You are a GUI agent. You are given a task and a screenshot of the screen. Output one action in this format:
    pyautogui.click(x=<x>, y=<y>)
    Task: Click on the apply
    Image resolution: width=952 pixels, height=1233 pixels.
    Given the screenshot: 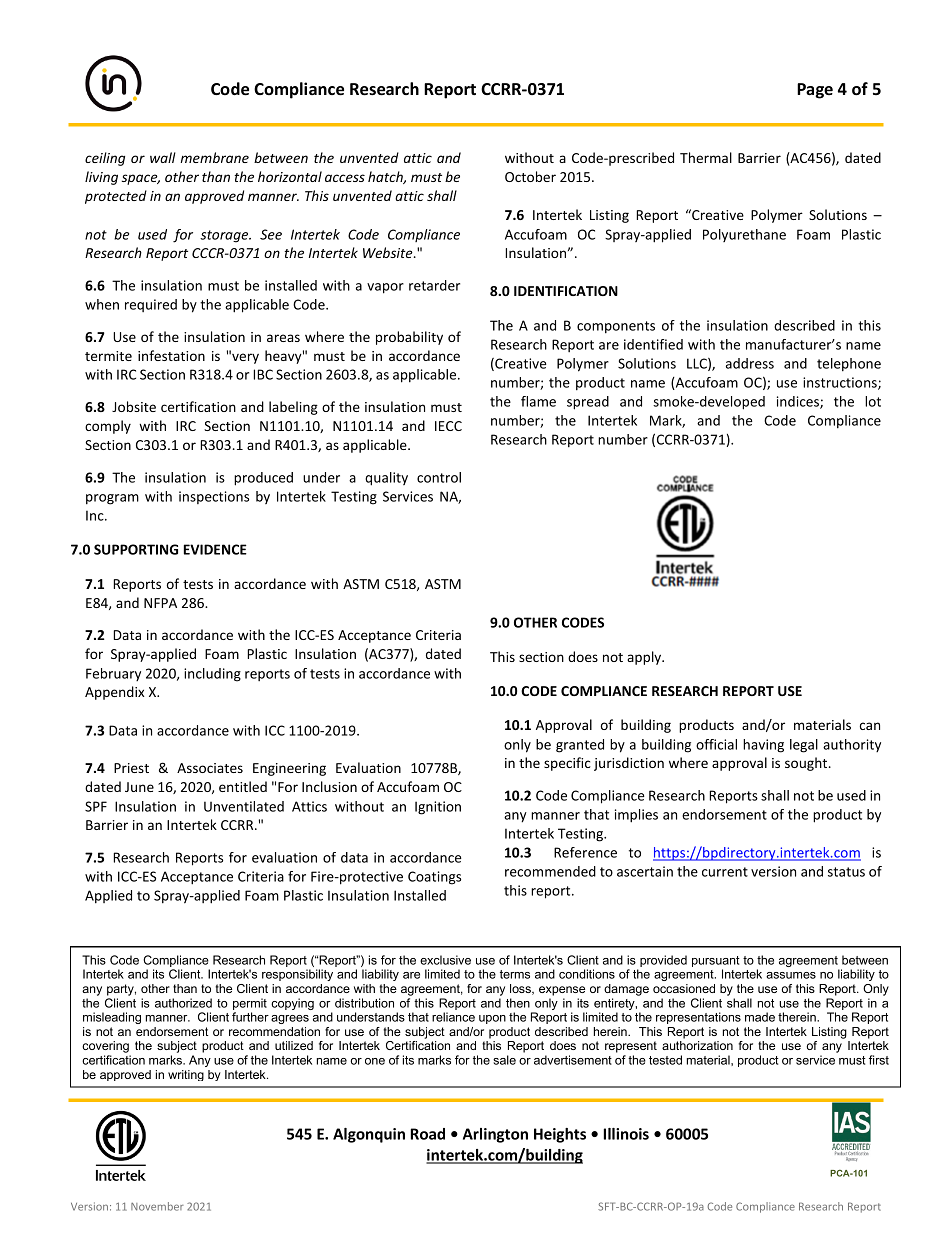 What is the action you would take?
    pyautogui.click(x=645, y=658)
